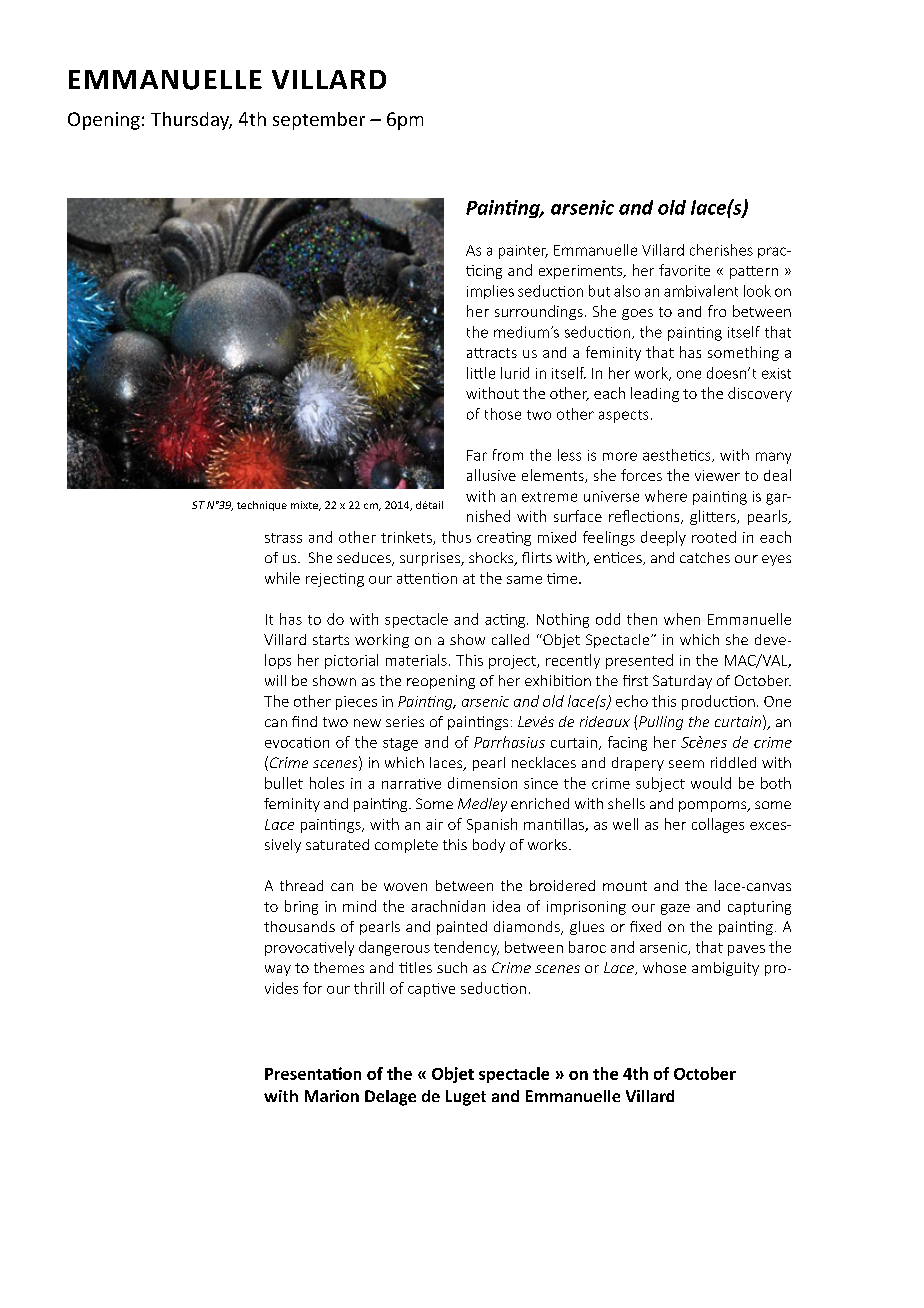 The height and width of the screenshot is (1308, 924). What do you see at coordinates (523, 252) in the screenshot?
I see `painter` at bounding box center [523, 252].
